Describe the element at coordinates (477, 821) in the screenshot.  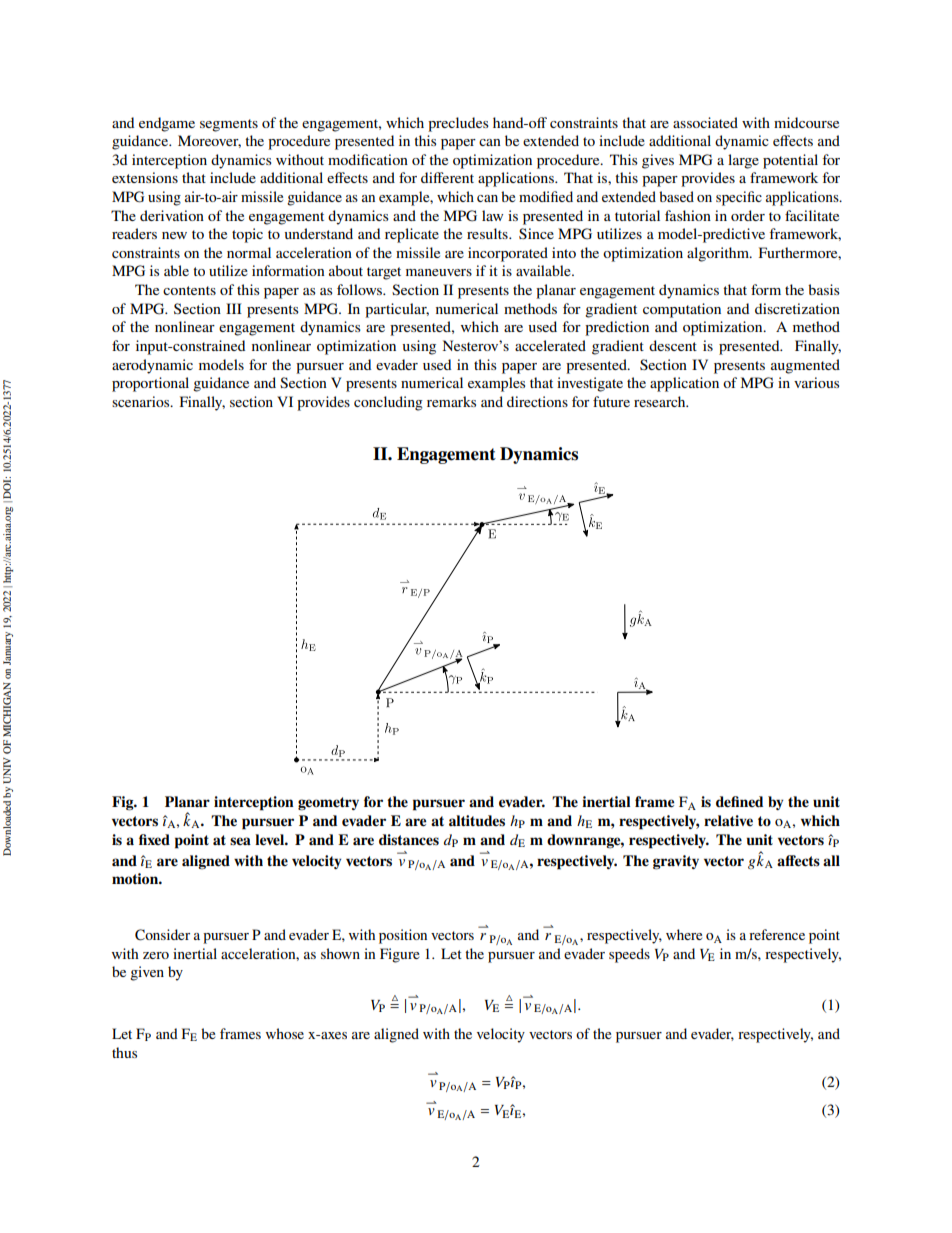
I see `altitudes` at that location.
